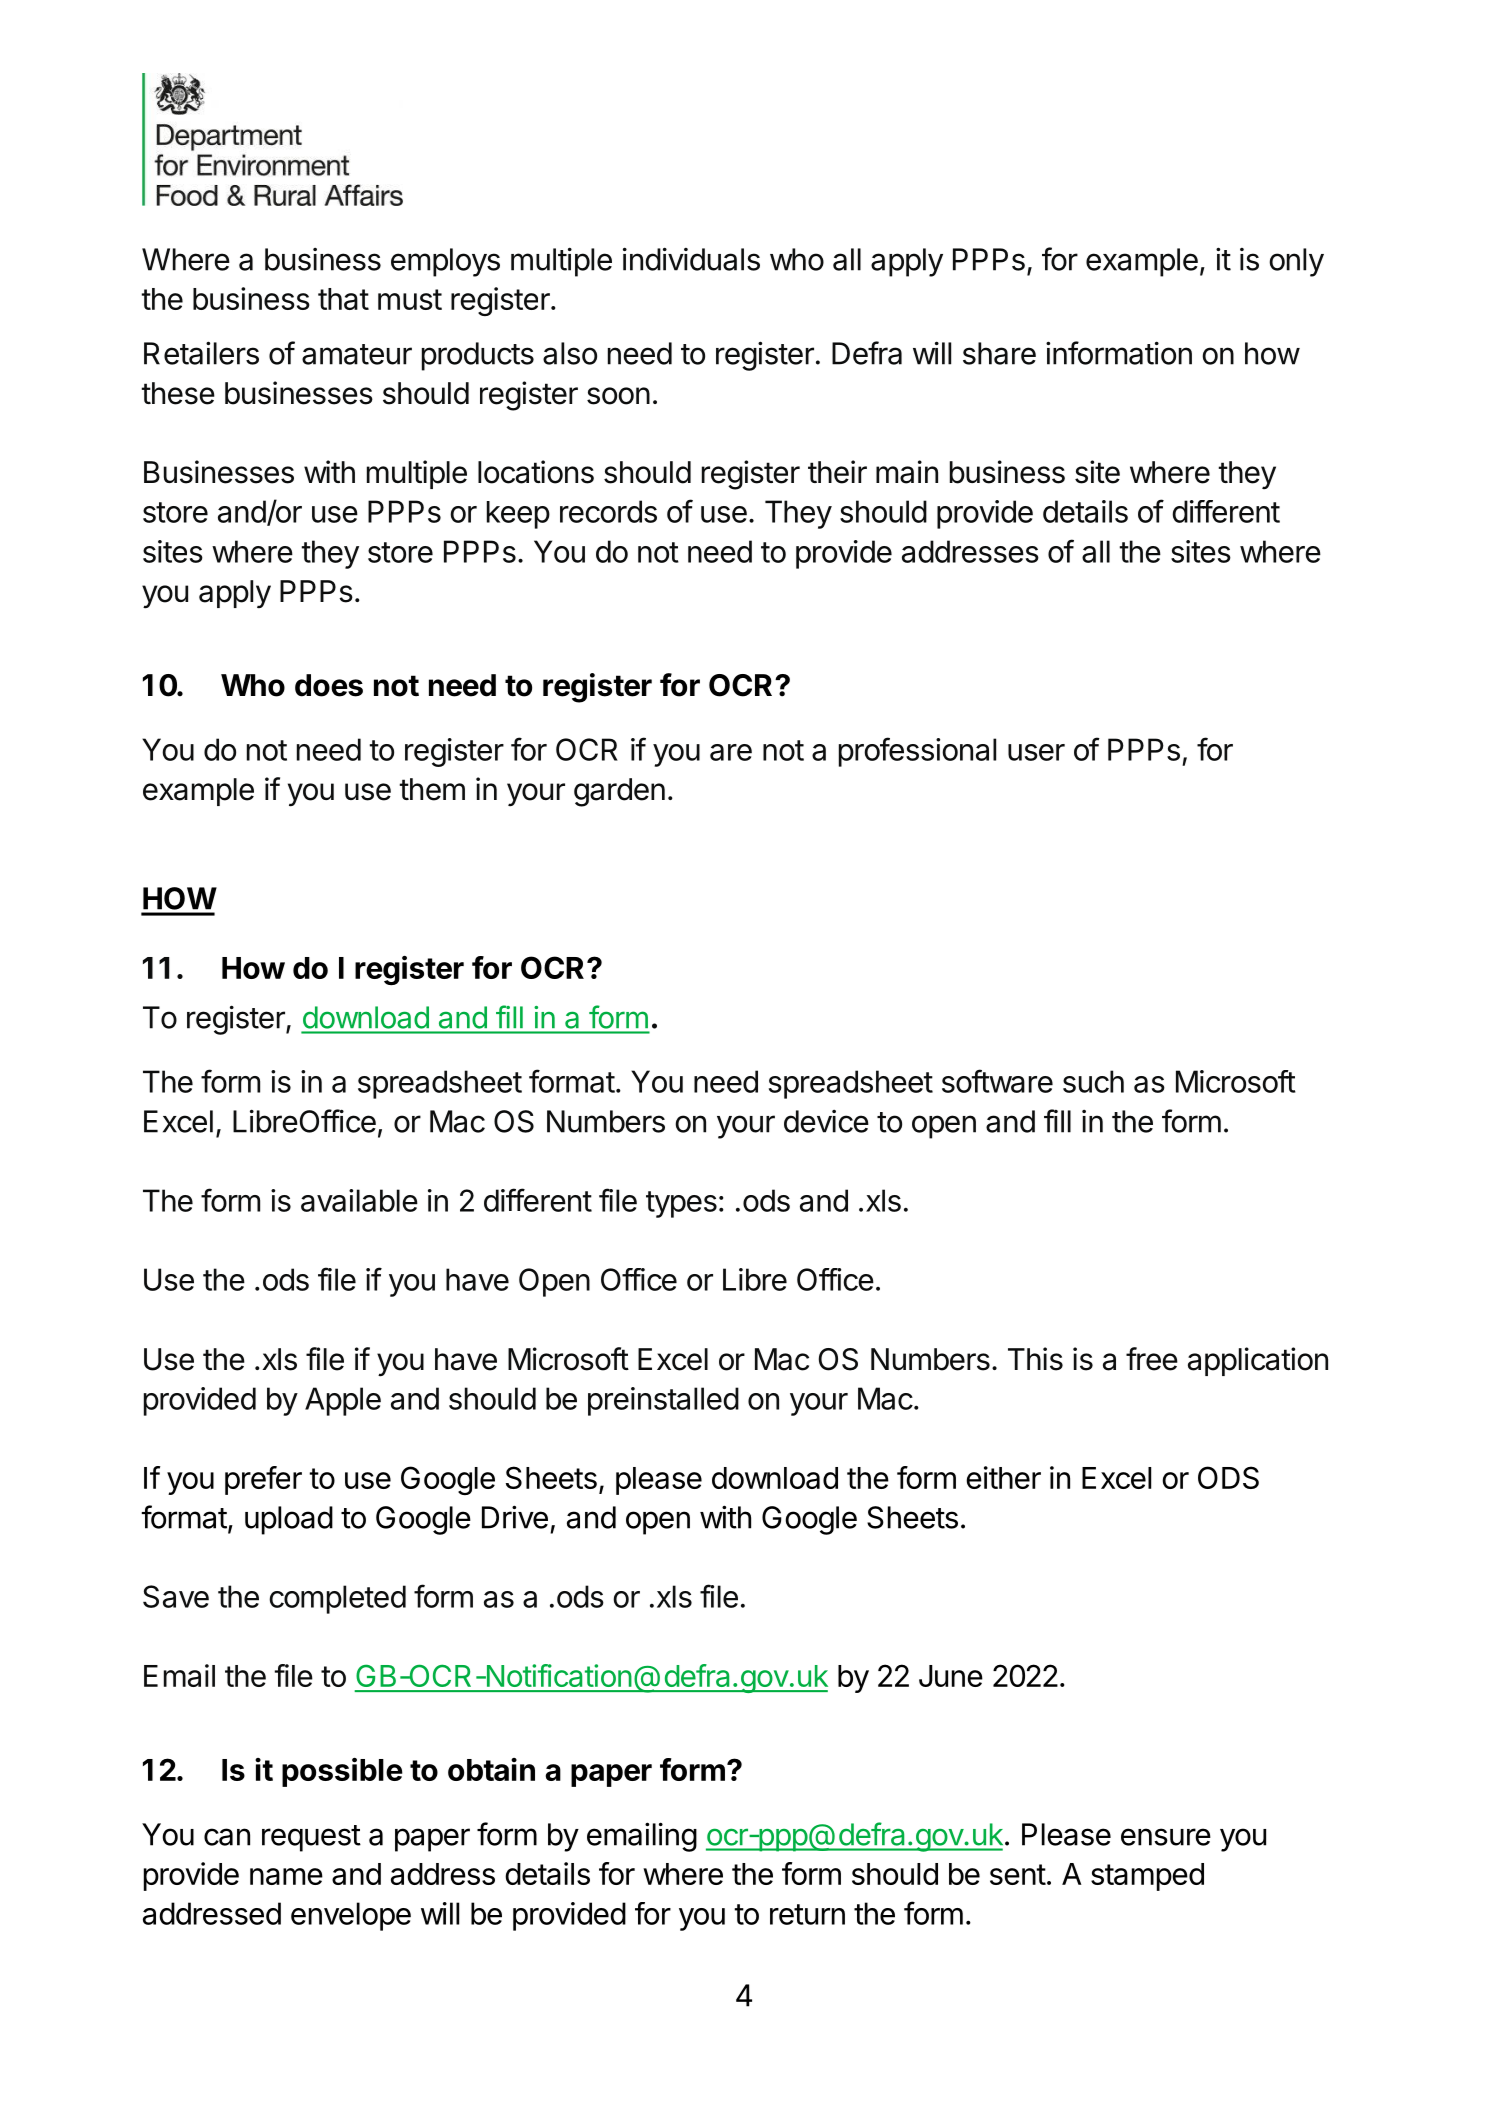 The width and height of the screenshot is (1486, 2101). What do you see at coordinates (1296, 262) in the screenshot?
I see `only` at bounding box center [1296, 262].
